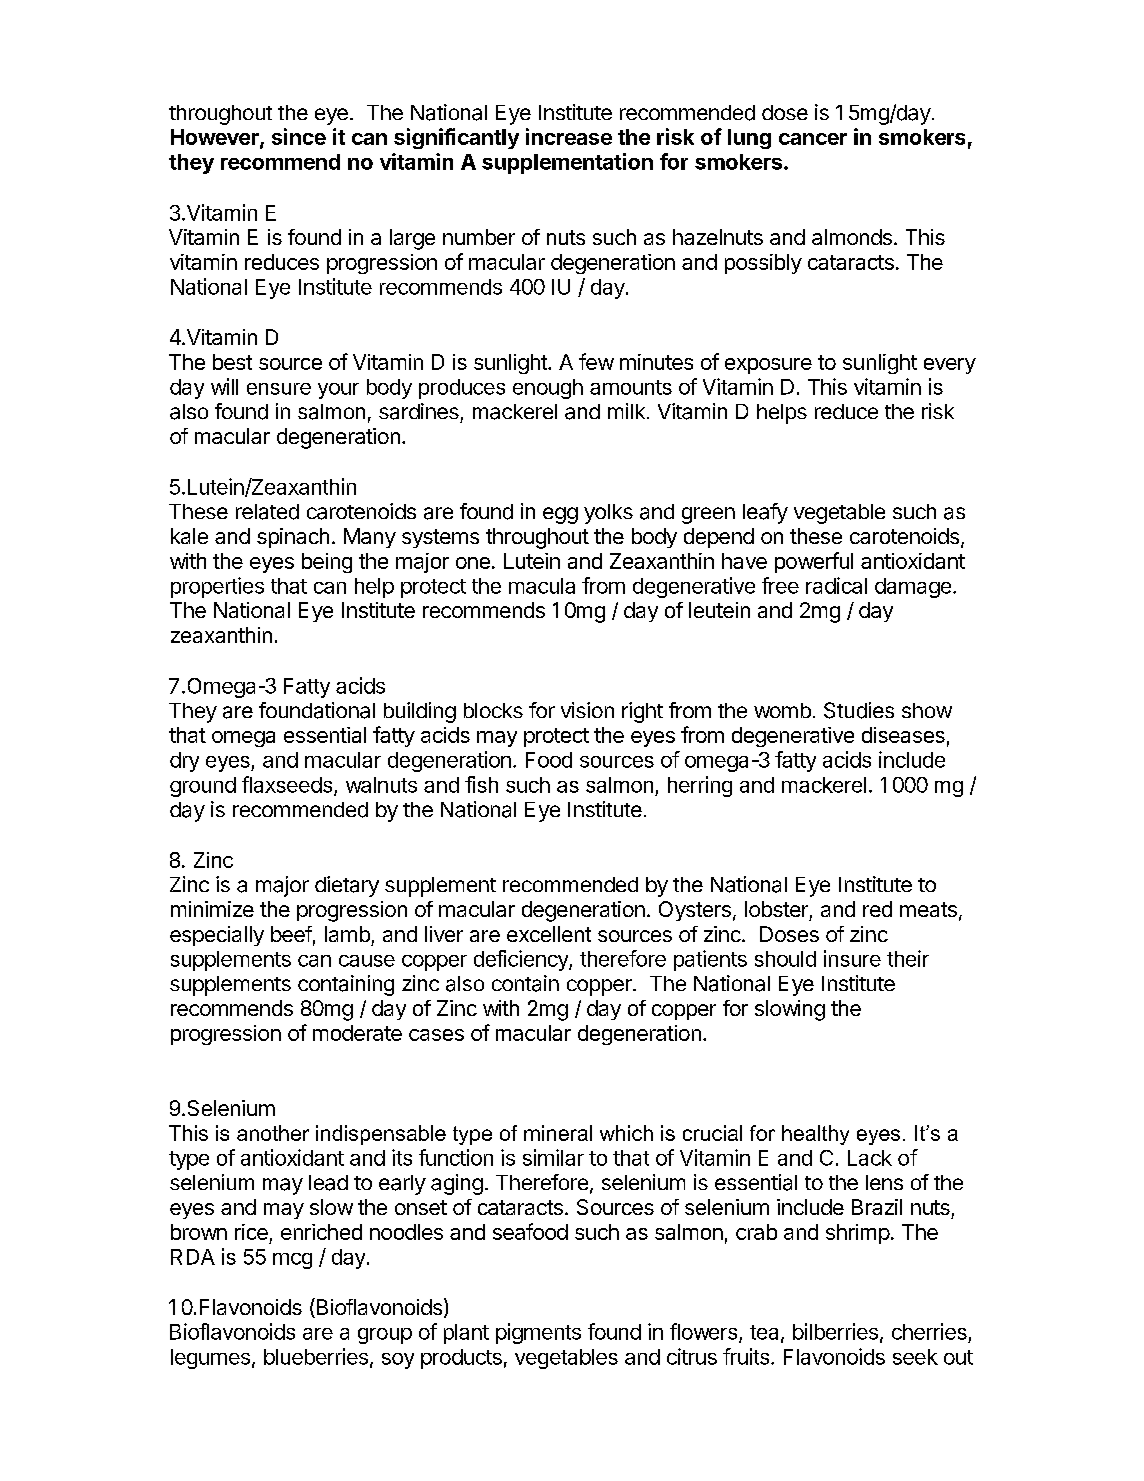  I want to click on Studies, so click(859, 710).
